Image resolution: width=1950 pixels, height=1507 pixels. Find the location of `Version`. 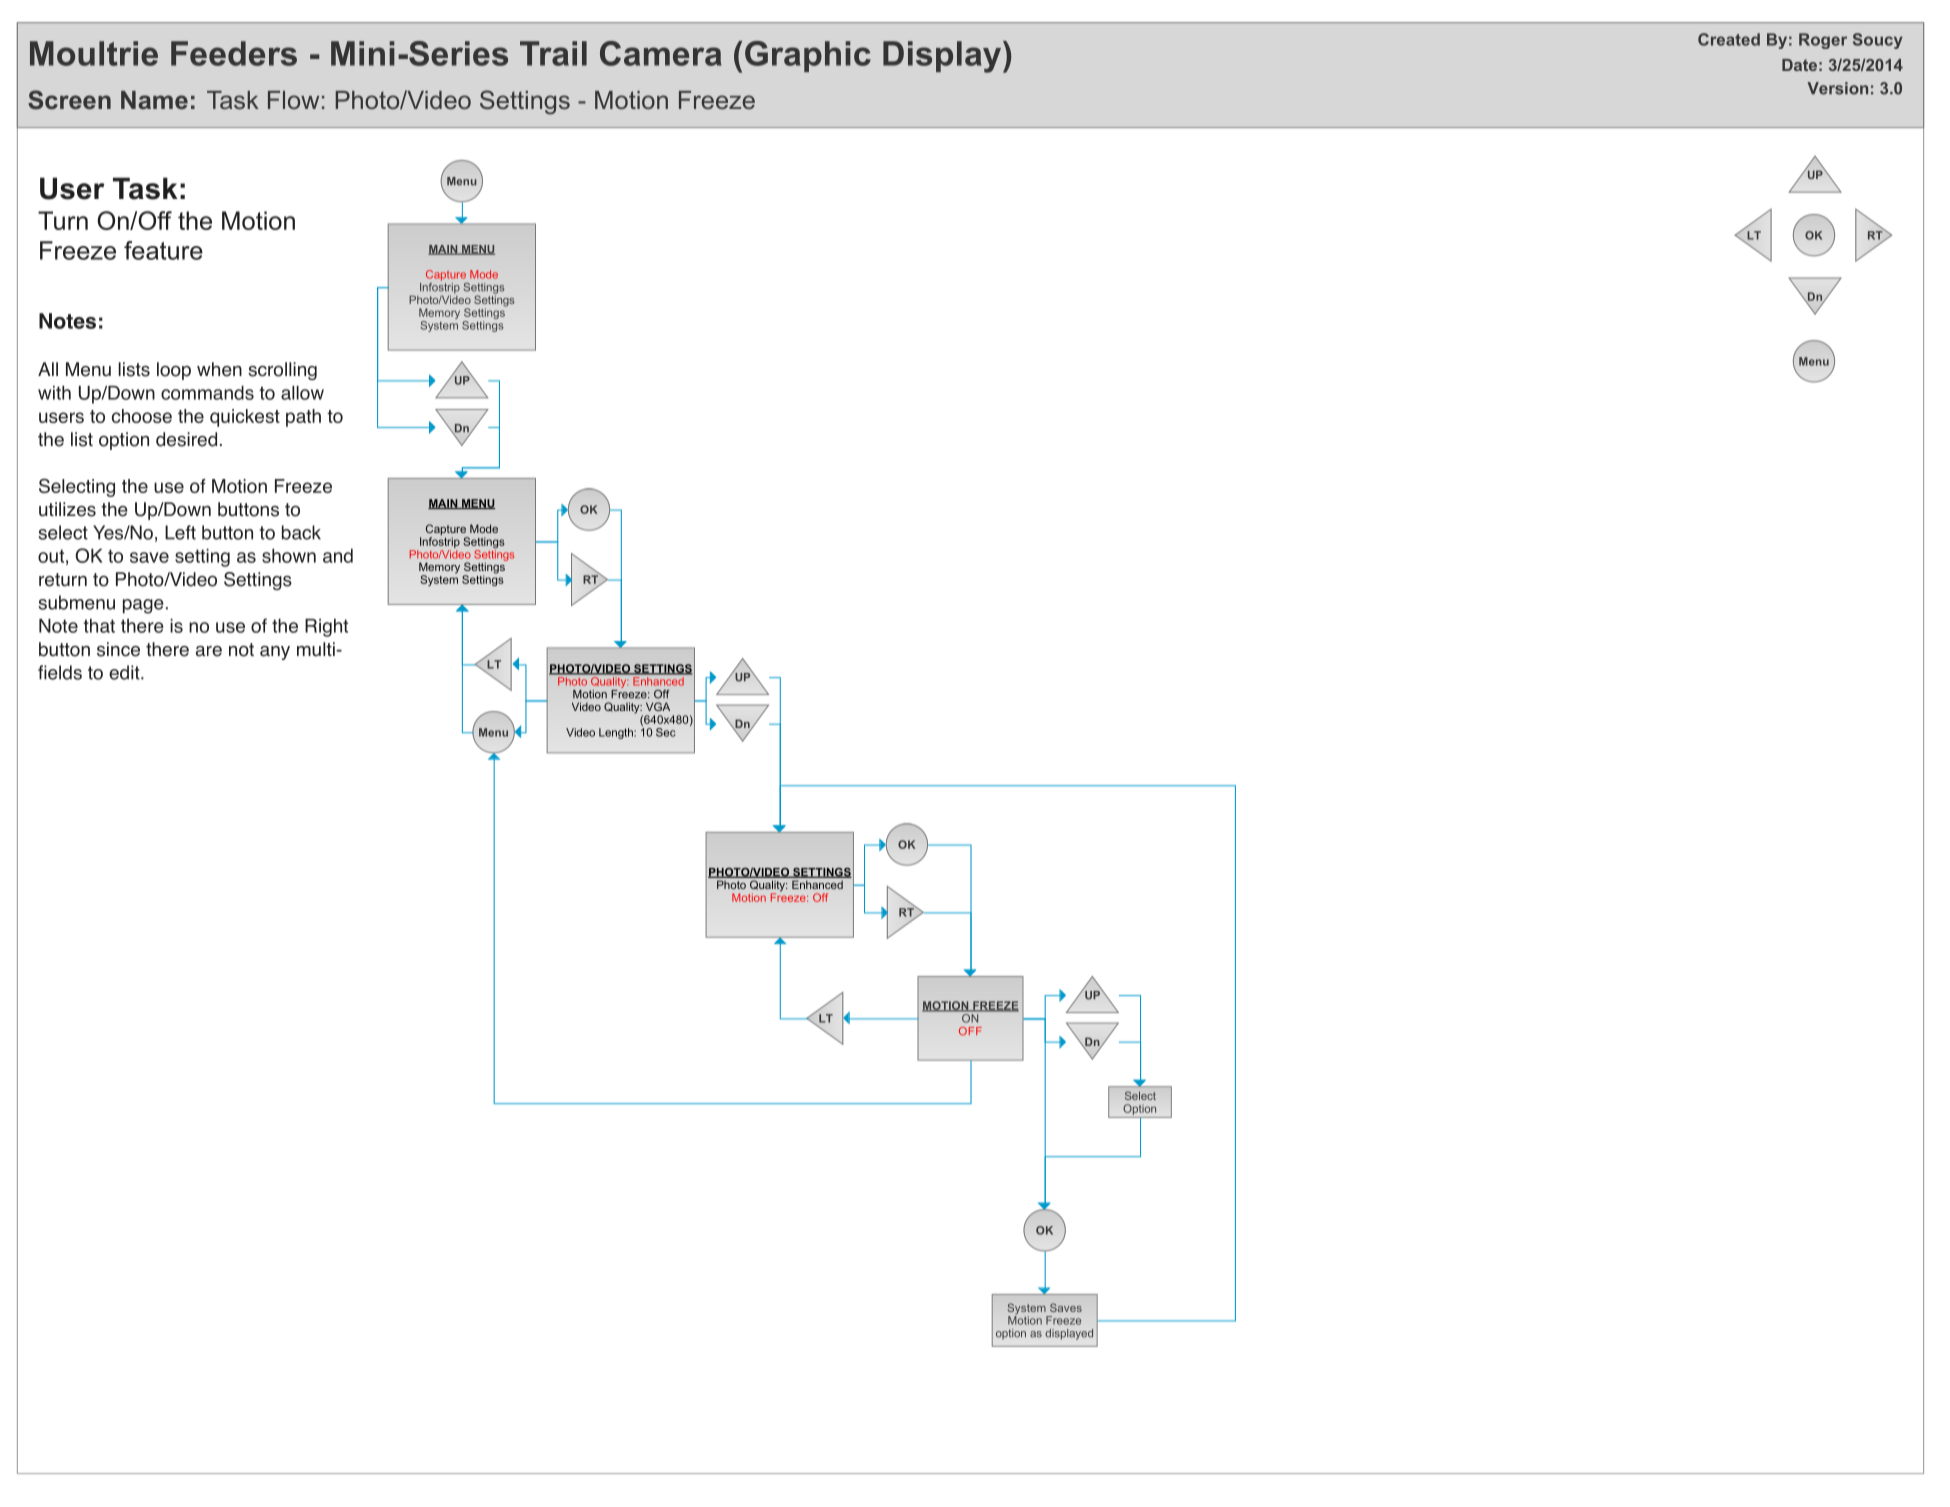

Version is located at coordinates (1837, 88).
